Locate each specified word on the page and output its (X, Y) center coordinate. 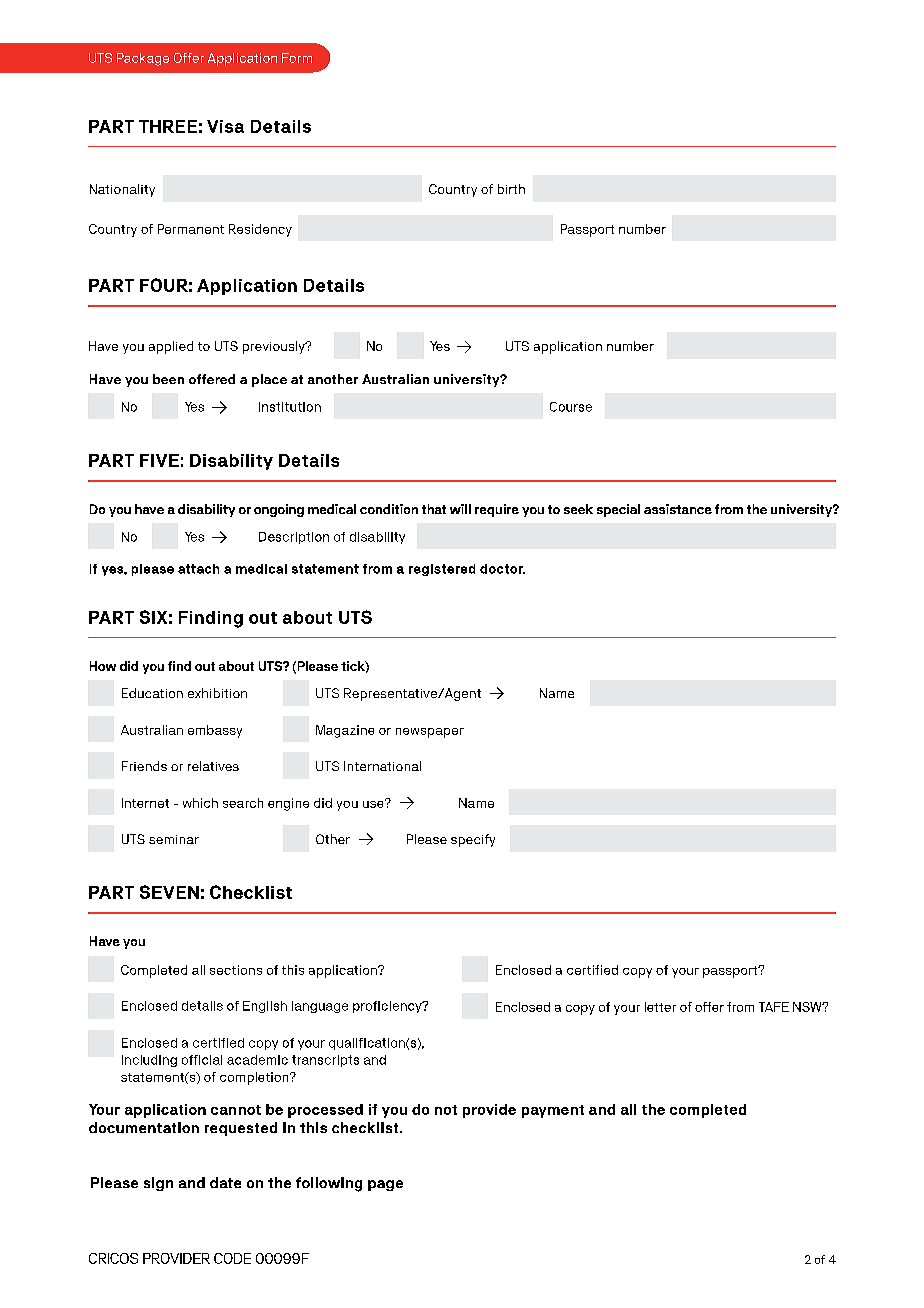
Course (571, 407)
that (434, 509)
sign (158, 1184)
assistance (678, 509)
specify (473, 840)
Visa (225, 126)
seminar (174, 839)
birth (511, 189)
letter (660, 1007)
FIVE (159, 460)
